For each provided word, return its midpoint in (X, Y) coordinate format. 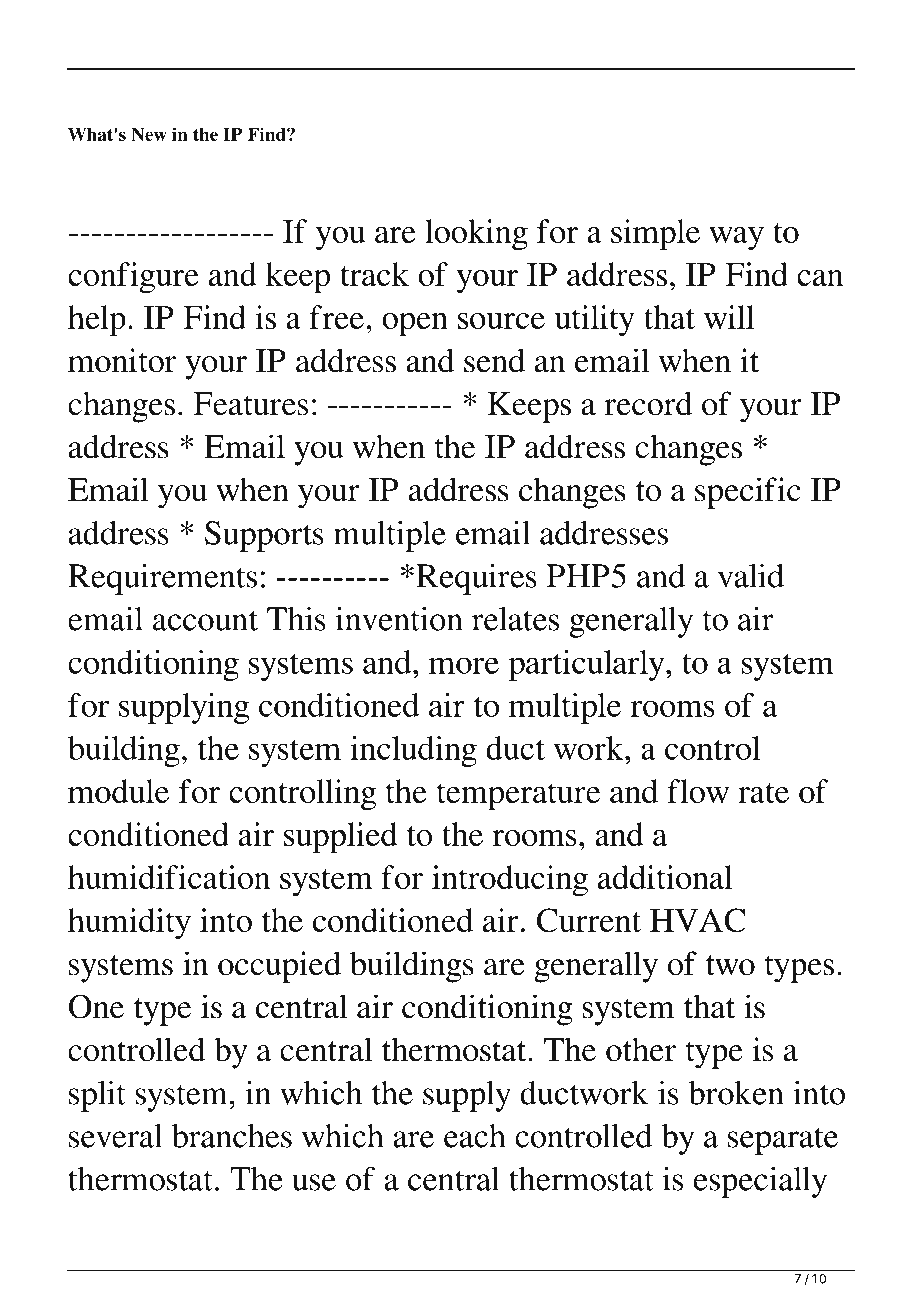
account (205, 620)
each (475, 1136)
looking (476, 235)
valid (751, 576)
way (736, 239)
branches (232, 1136)
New (149, 134)
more (464, 665)
